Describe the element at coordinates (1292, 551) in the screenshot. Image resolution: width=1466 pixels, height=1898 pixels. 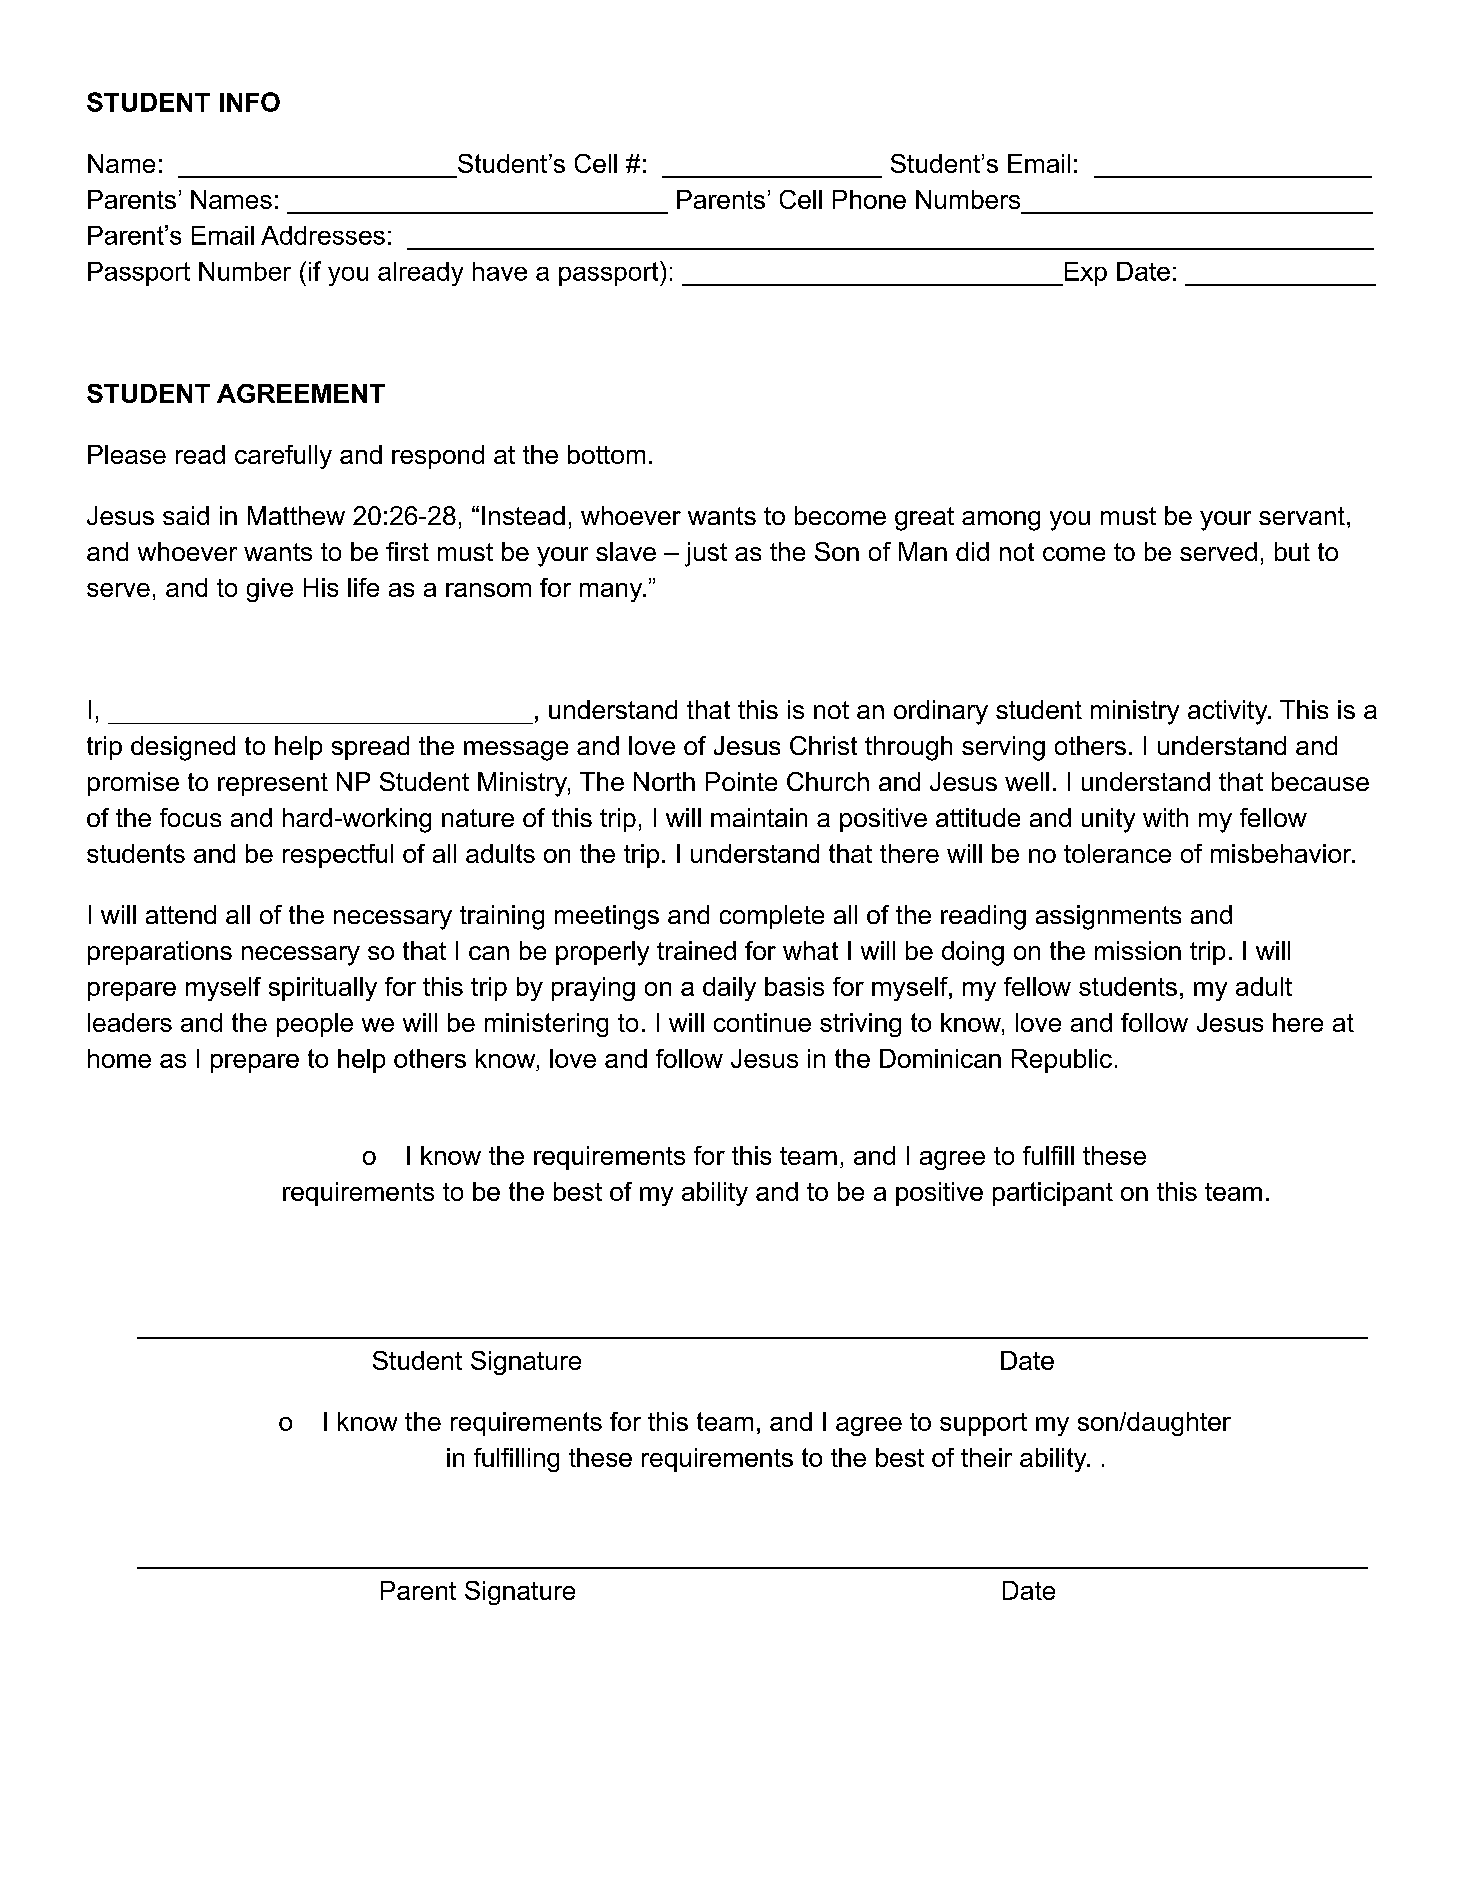
I see `but` at that location.
